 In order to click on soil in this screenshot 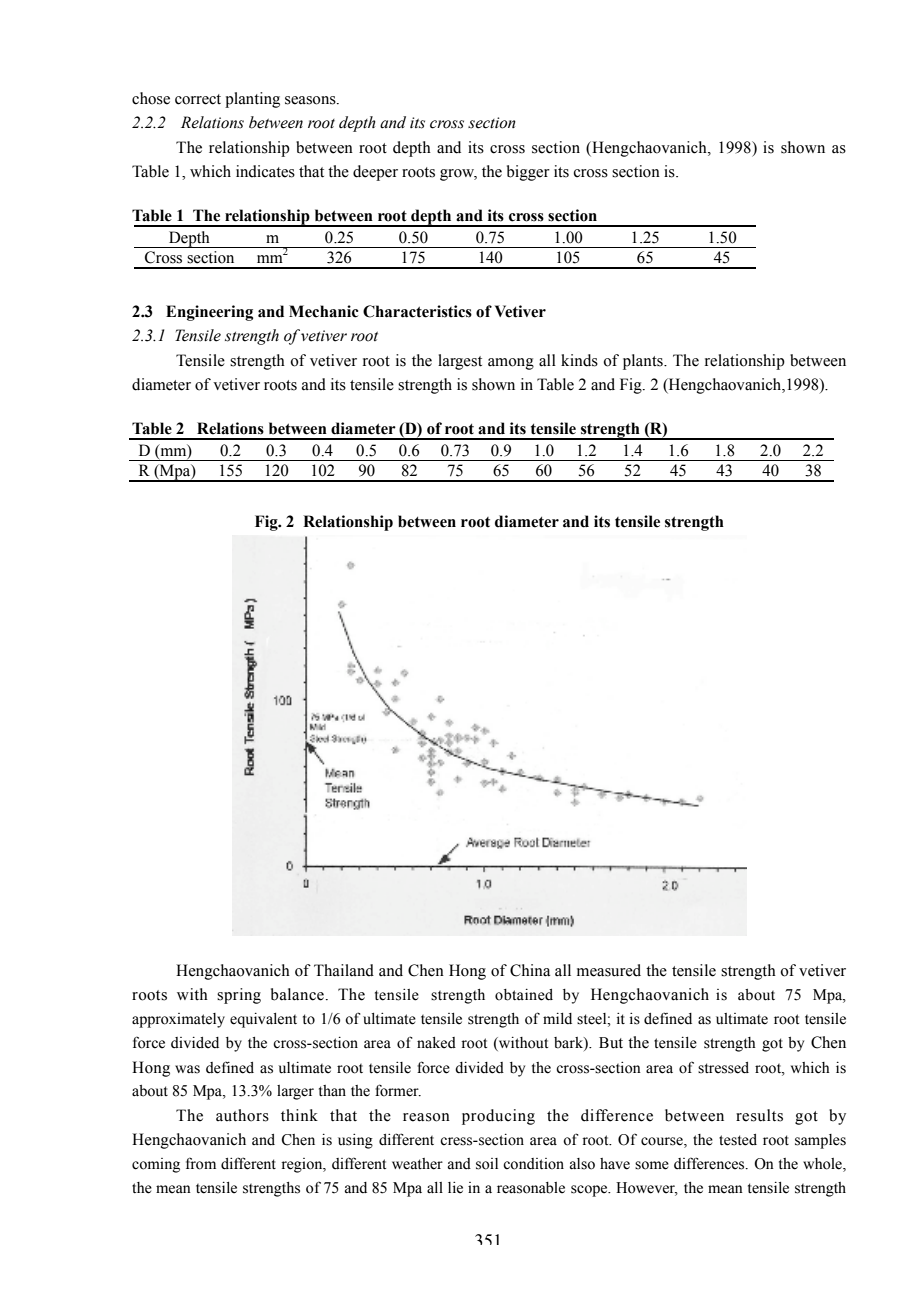, I will do `click(487, 1164)`.
